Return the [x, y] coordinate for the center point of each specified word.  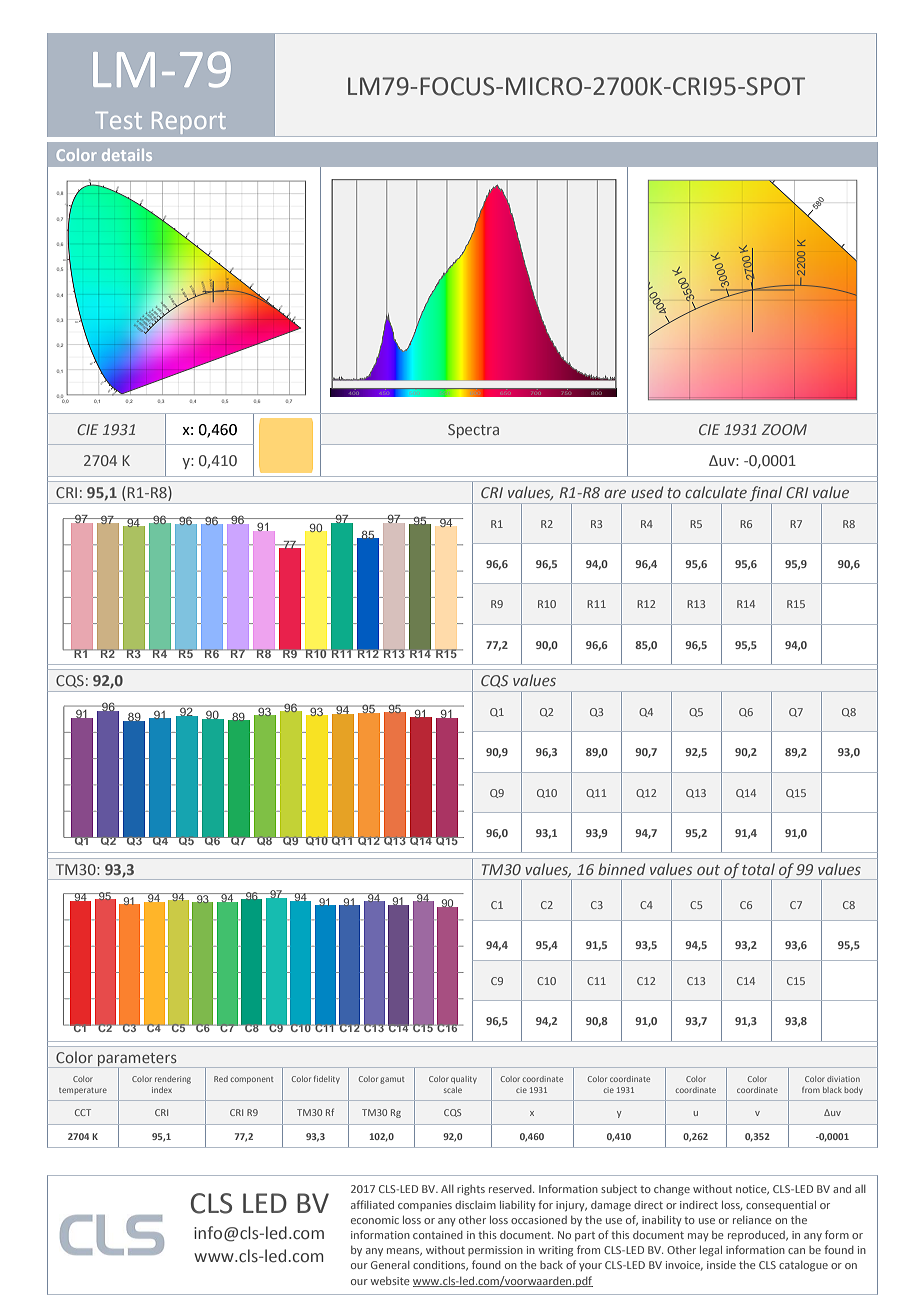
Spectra [473, 431]
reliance [752, 1220]
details [127, 155]
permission [495, 1251]
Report [189, 123]
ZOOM [784, 429]
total [758, 869]
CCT [83, 1112]
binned [621, 869]
